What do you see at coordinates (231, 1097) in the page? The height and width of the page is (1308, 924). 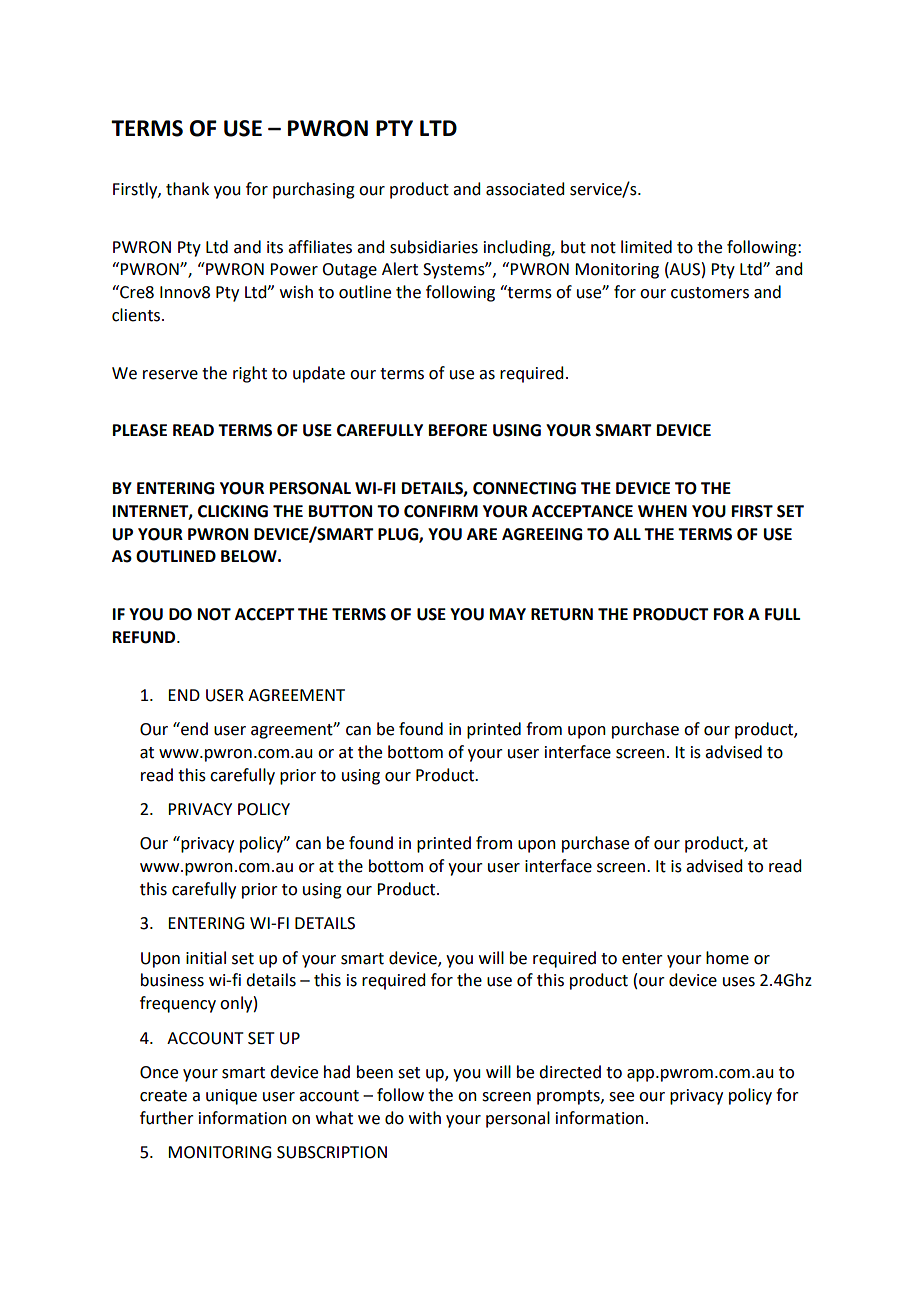 I see `unique` at bounding box center [231, 1097].
